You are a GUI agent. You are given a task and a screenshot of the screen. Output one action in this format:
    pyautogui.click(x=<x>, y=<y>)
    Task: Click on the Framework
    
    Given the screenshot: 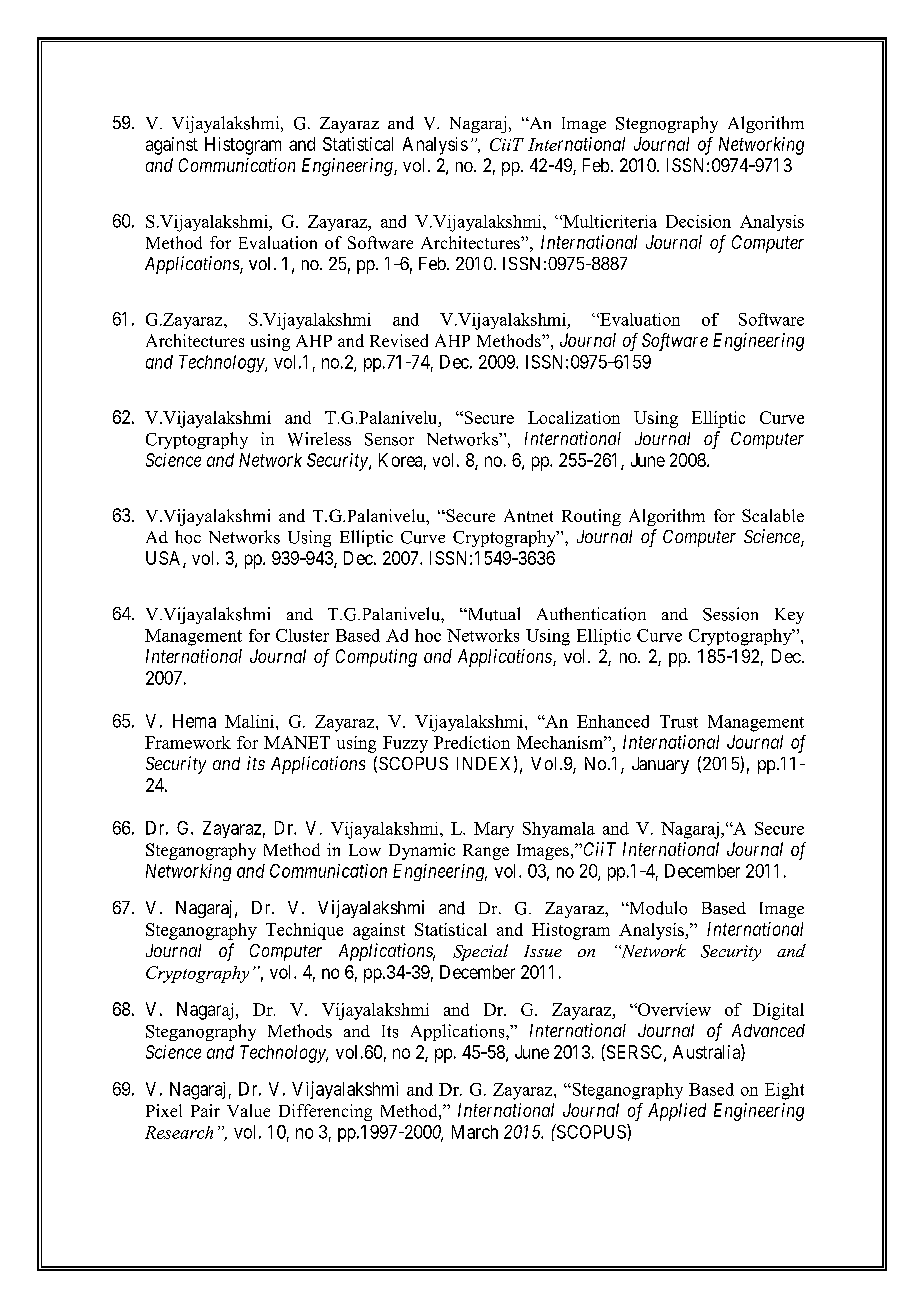 What is the action you would take?
    pyautogui.click(x=188, y=742)
